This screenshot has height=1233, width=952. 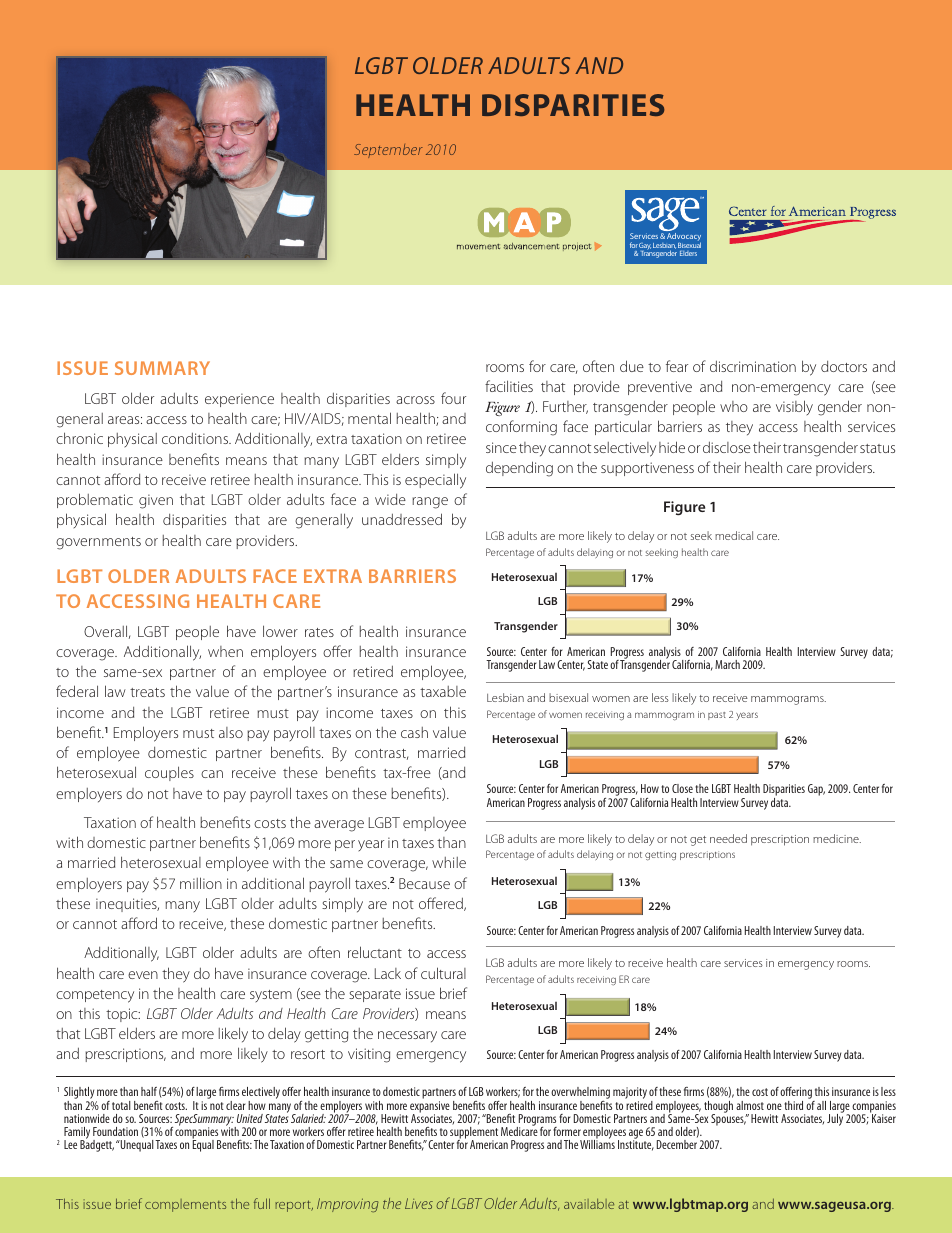 I want to click on discrimination, so click(x=753, y=366).
